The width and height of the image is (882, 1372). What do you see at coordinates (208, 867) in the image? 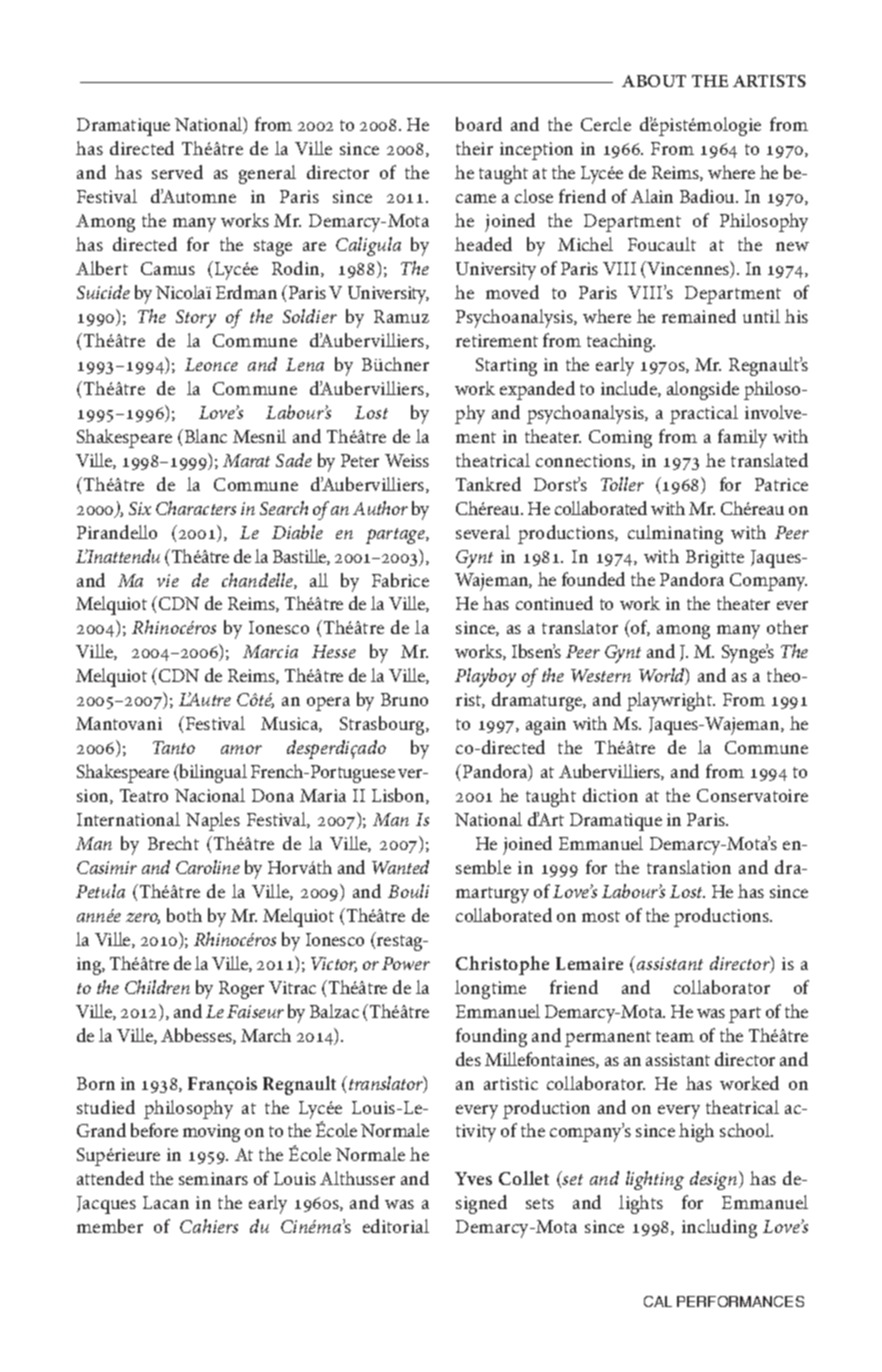
I see `Caroline` at bounding box center [208, 867].
